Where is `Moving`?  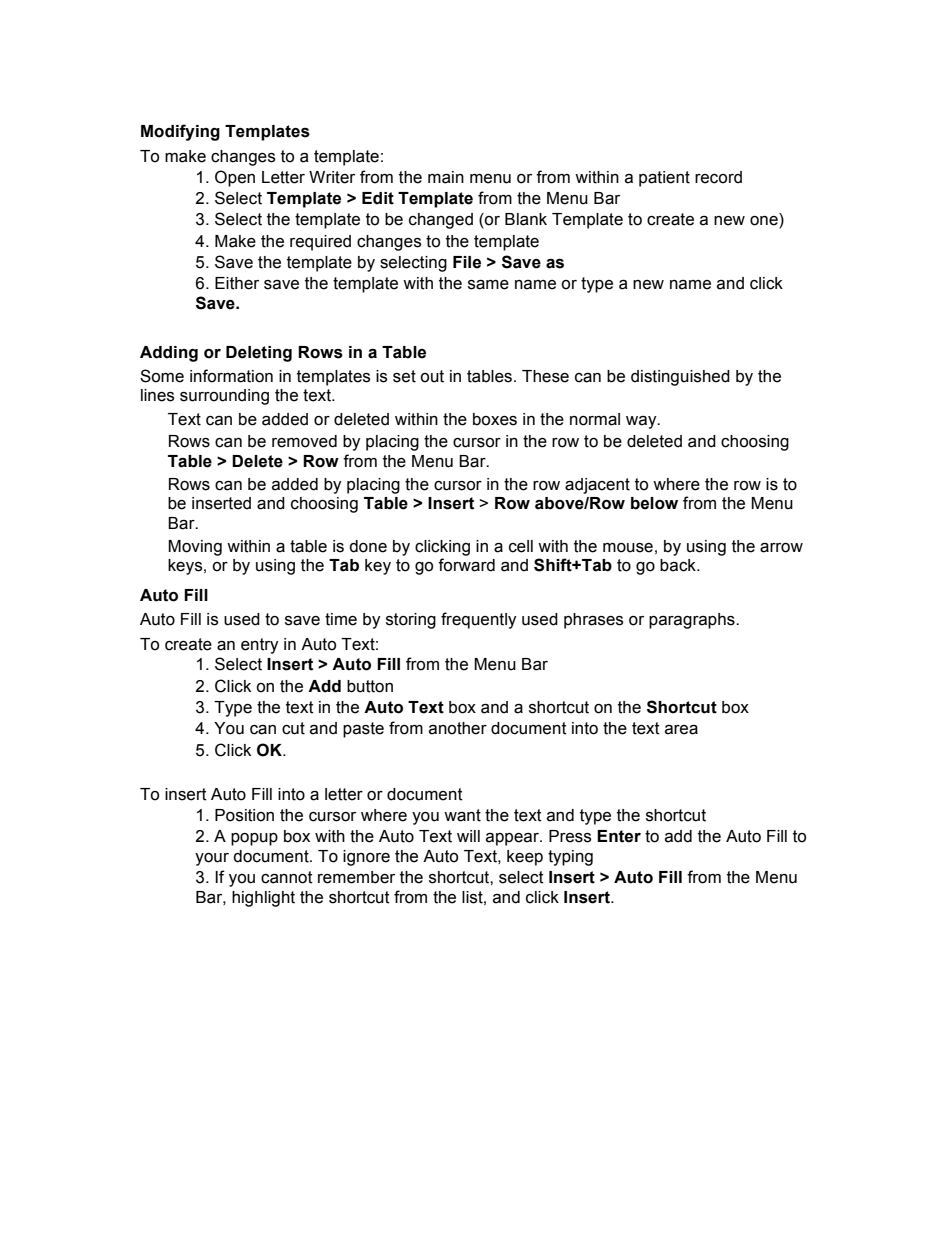
Moving is located at coordinates (195, 548).
